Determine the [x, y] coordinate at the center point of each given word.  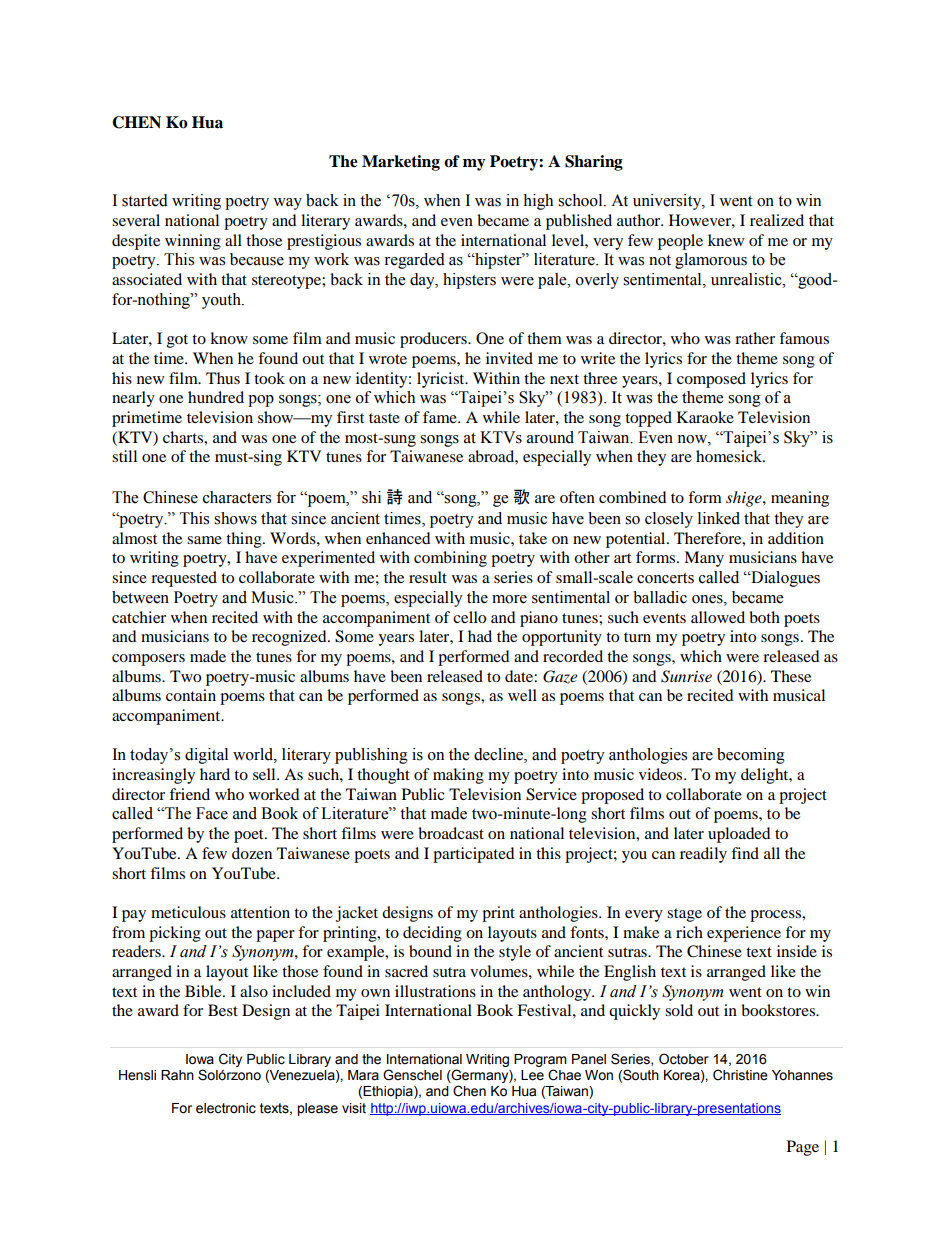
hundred [216, 397]
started [145, 200]
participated [474, 855]
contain [191, 695]
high [538, 202]
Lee [532, 1075]
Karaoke [705, 417]
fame [441, 417]
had [480, 636]
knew [726, 240]
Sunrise [686, 676]
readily [703, 855]
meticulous [188, 912]
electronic [226, 1108]
